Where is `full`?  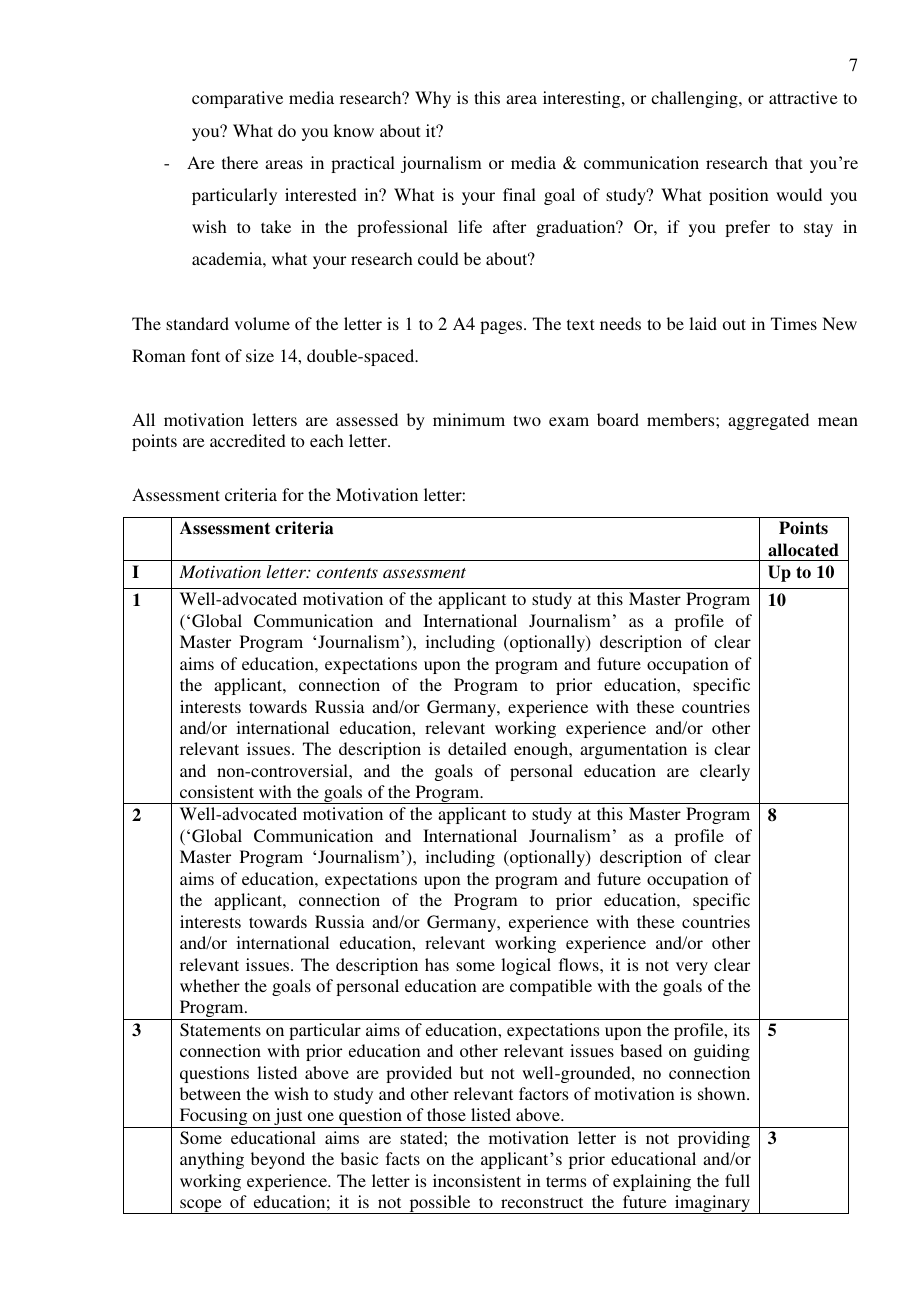
full is located at coordinates (737, 1180).
